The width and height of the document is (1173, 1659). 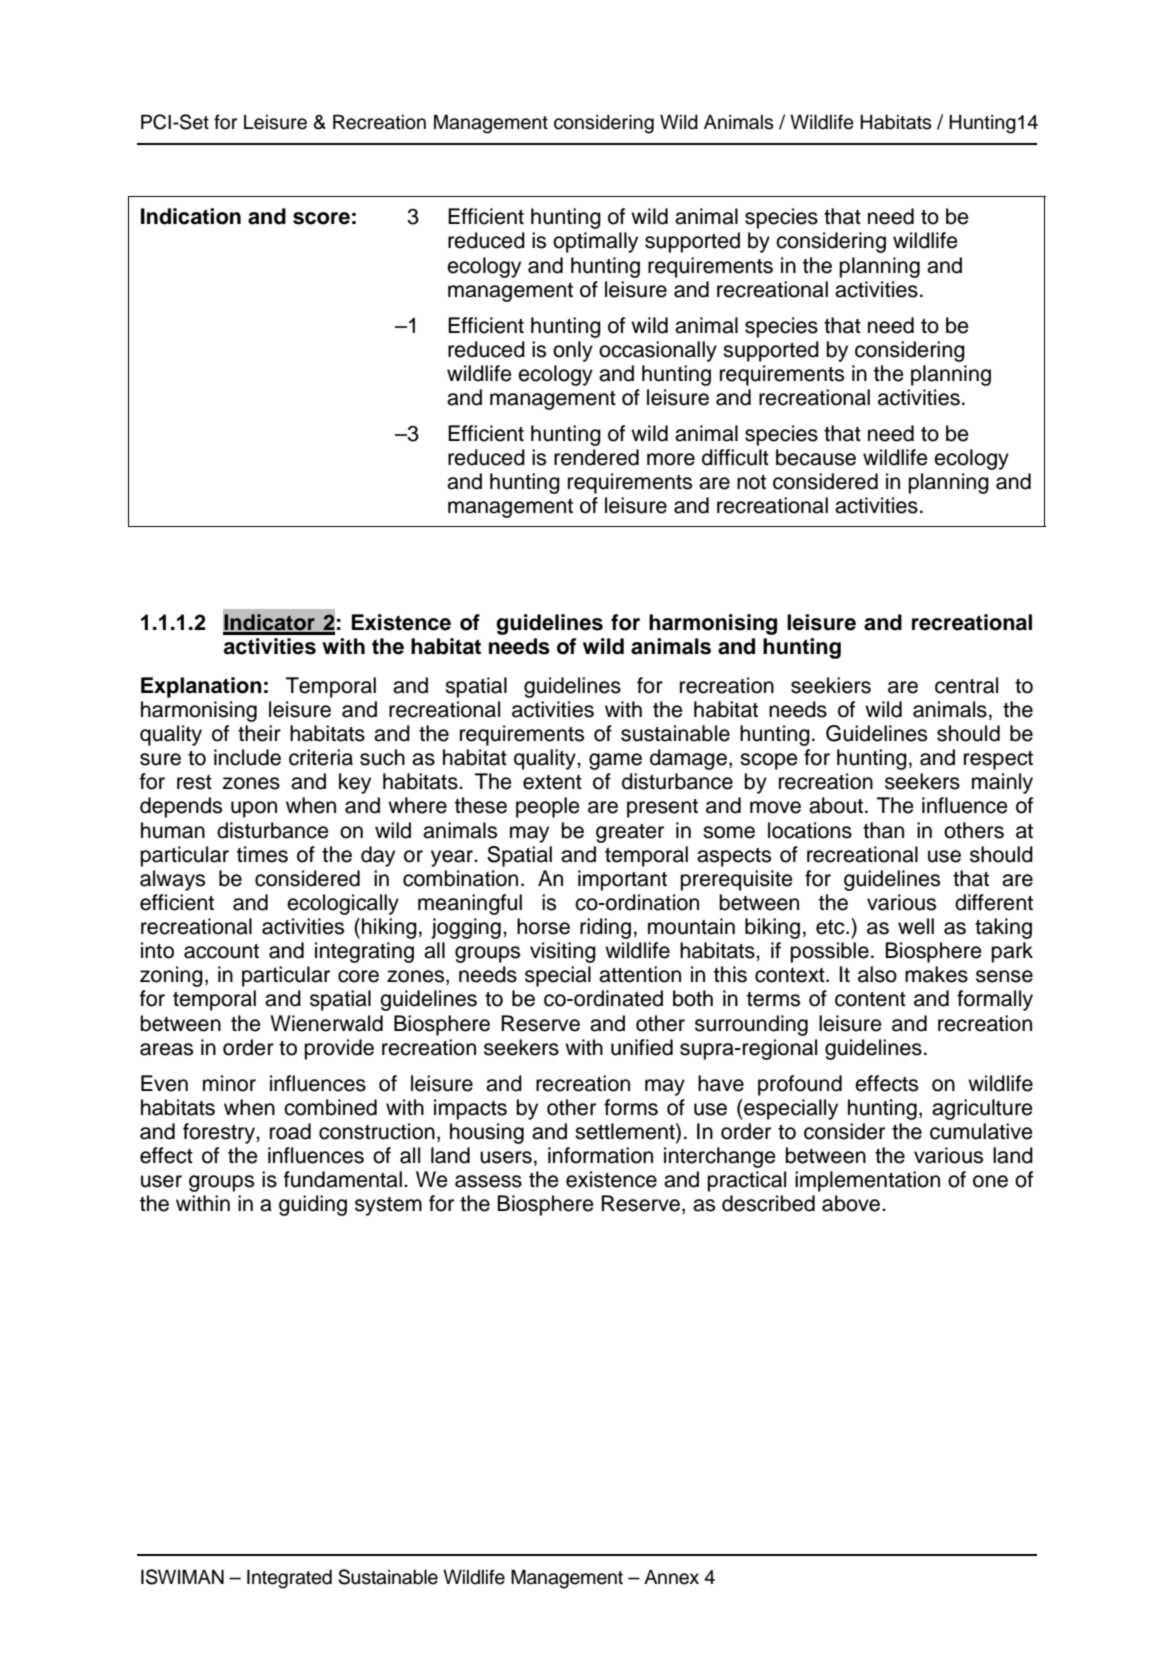 I want to click on Integrated, so click(x=289, y=1579).
